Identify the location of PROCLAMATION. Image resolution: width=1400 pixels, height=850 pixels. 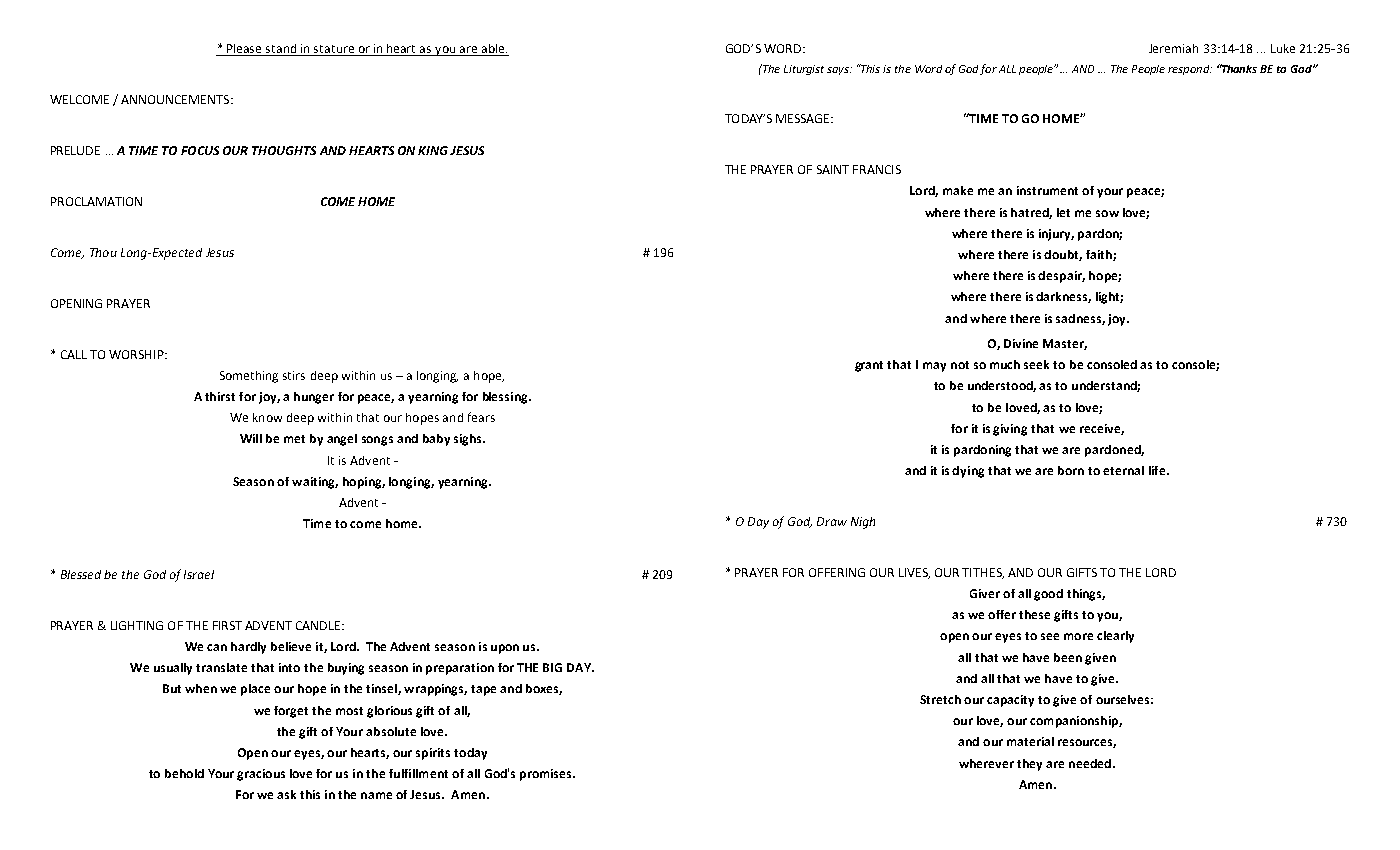
(96, 201).
